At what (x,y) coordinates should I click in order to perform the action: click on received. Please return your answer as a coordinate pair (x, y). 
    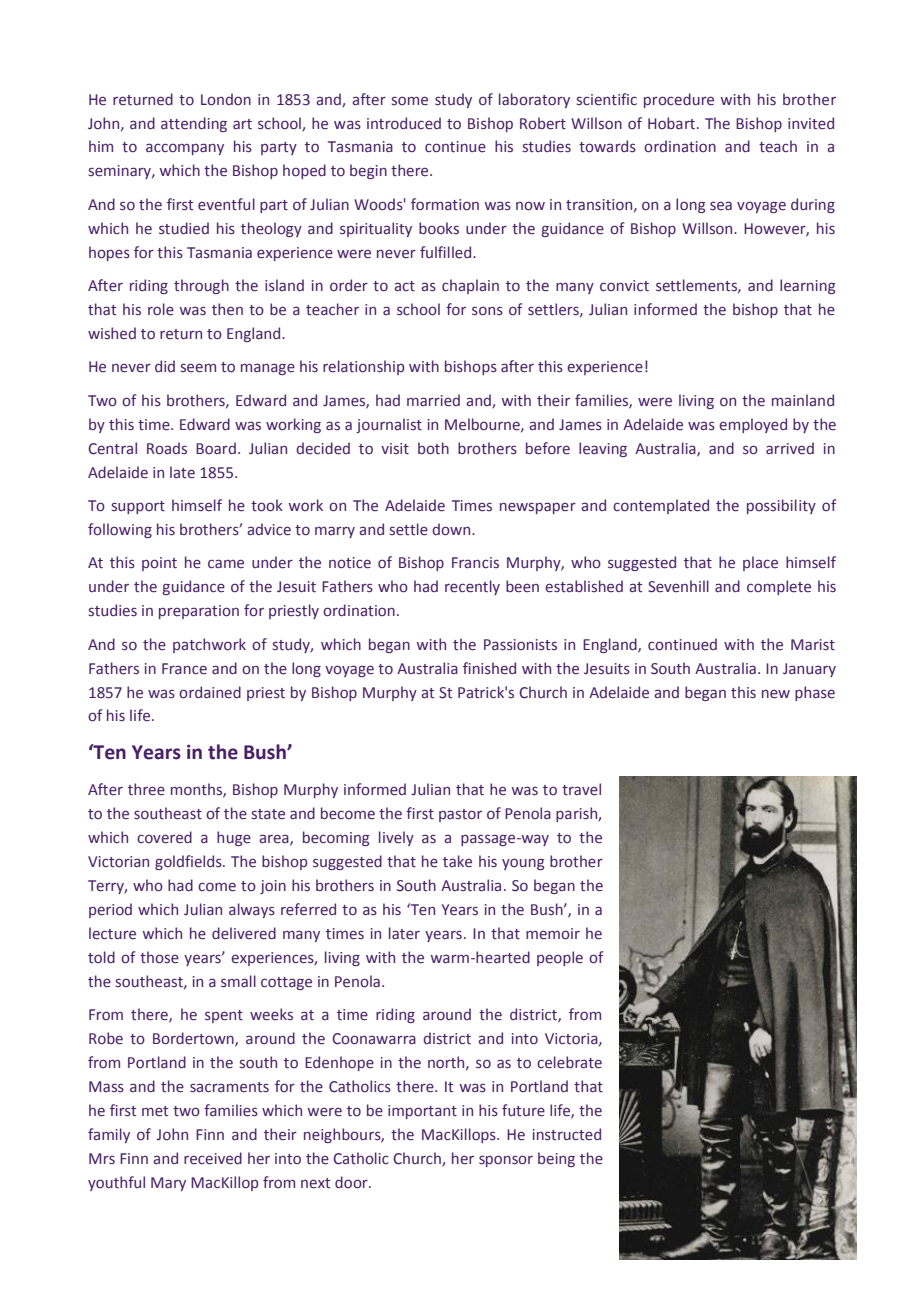
    Looking at the image, I should click on (213, 1158).
